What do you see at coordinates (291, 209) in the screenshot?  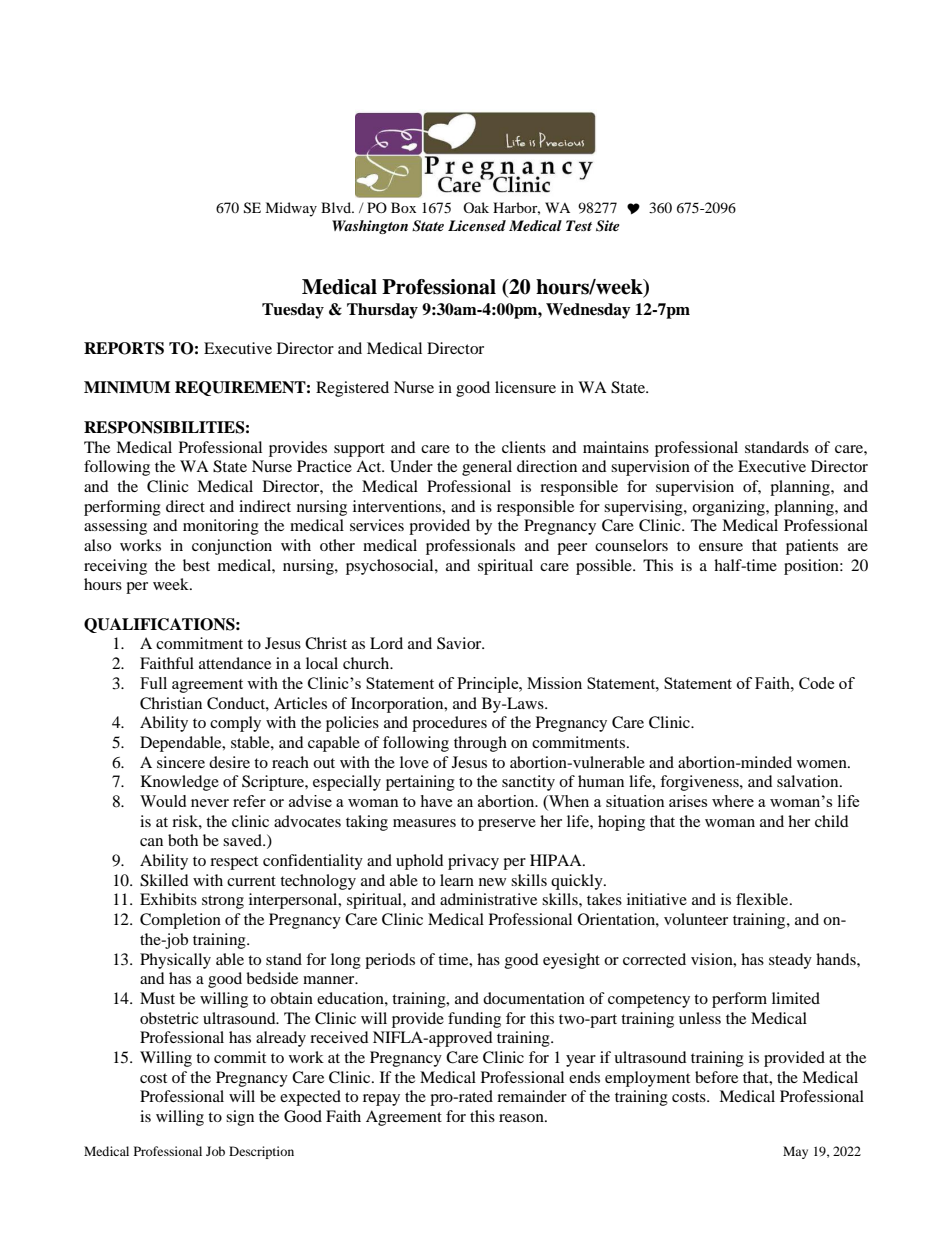 I see `Midway` at bounding box center [291, 209].
